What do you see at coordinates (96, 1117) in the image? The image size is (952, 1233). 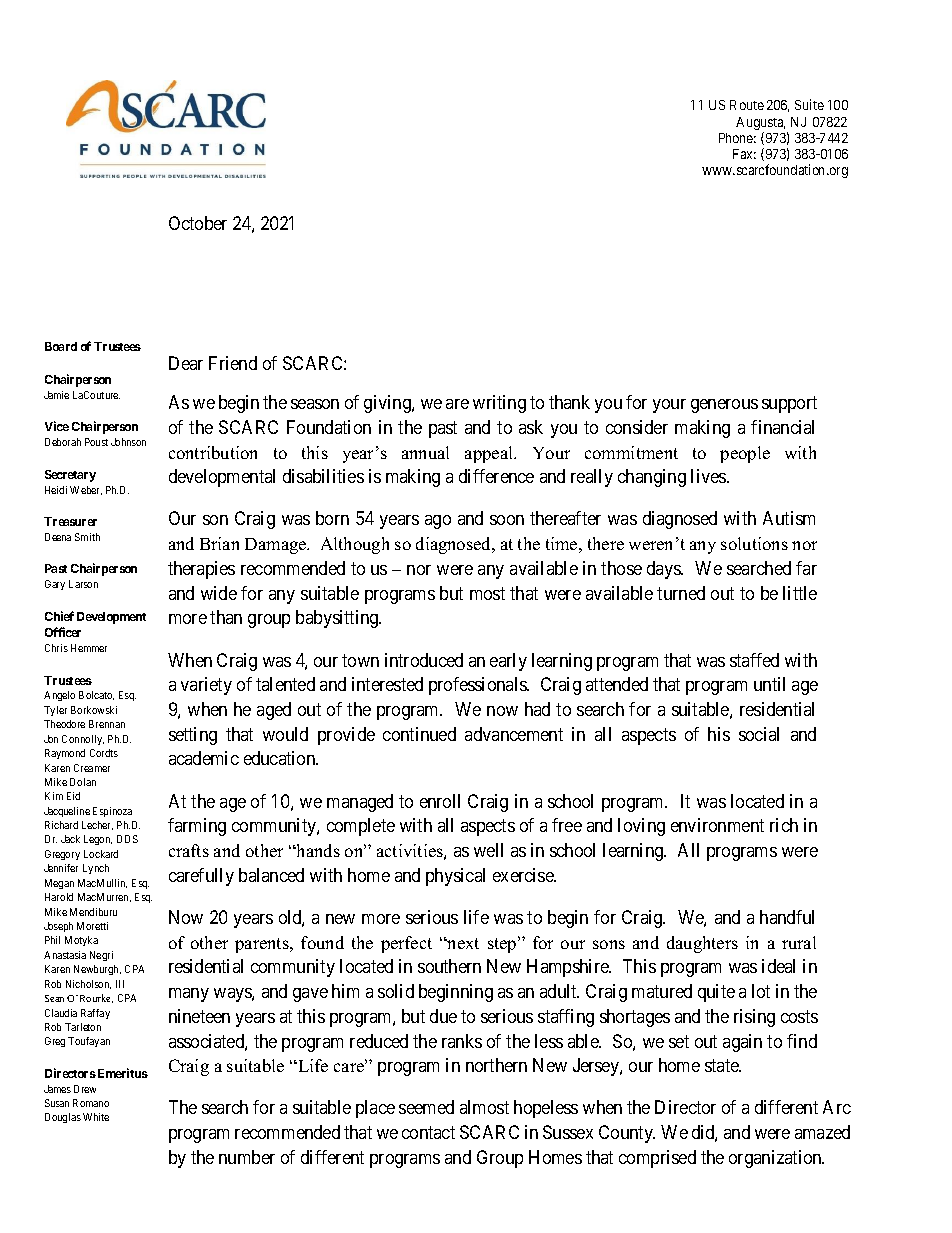 I see `White` at bounding box center [96, 1117].
